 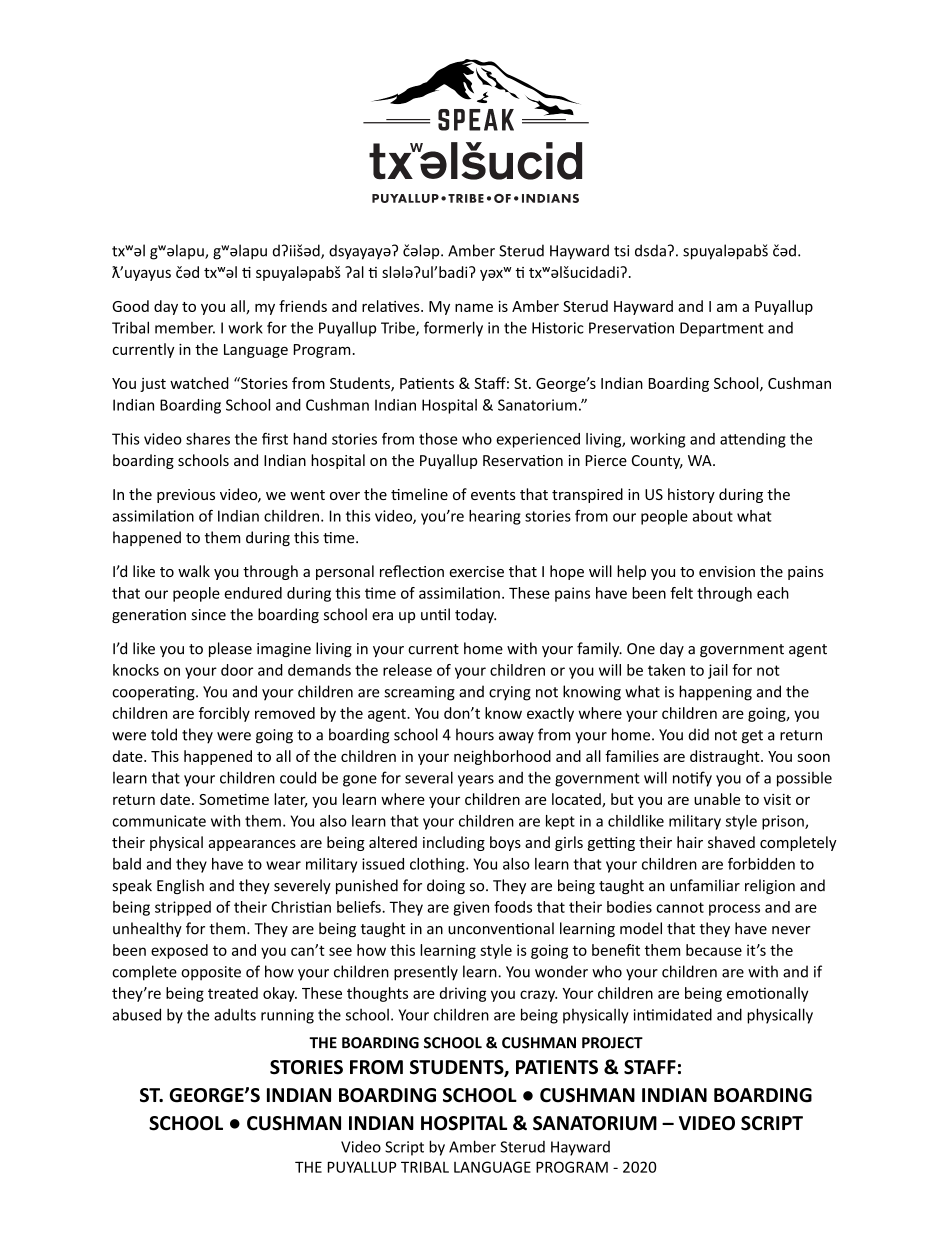 What do you see at coordinates (235, 1015) in the document?
I see `adults` at bounding box center [235, 1015].
